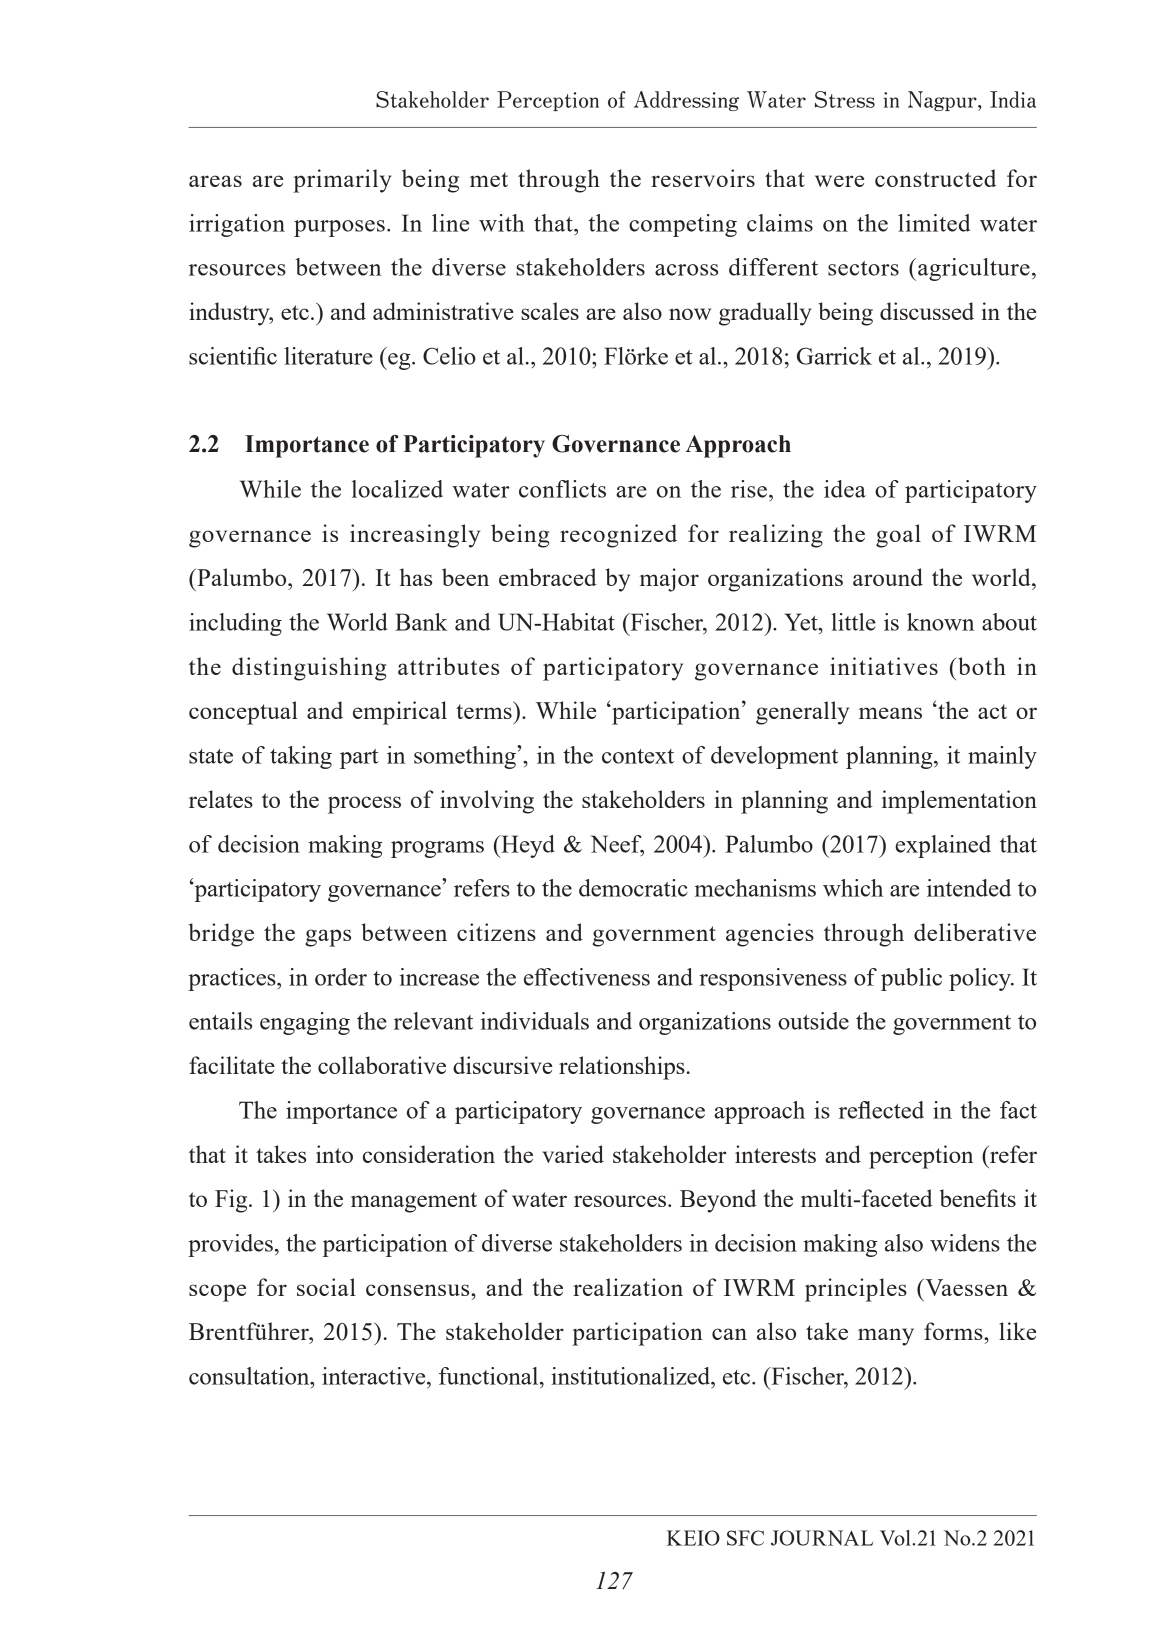 Image resolution: width=1163 pixels, height=1650 pixels. I want to click on relationships, so click(622, 1068).
